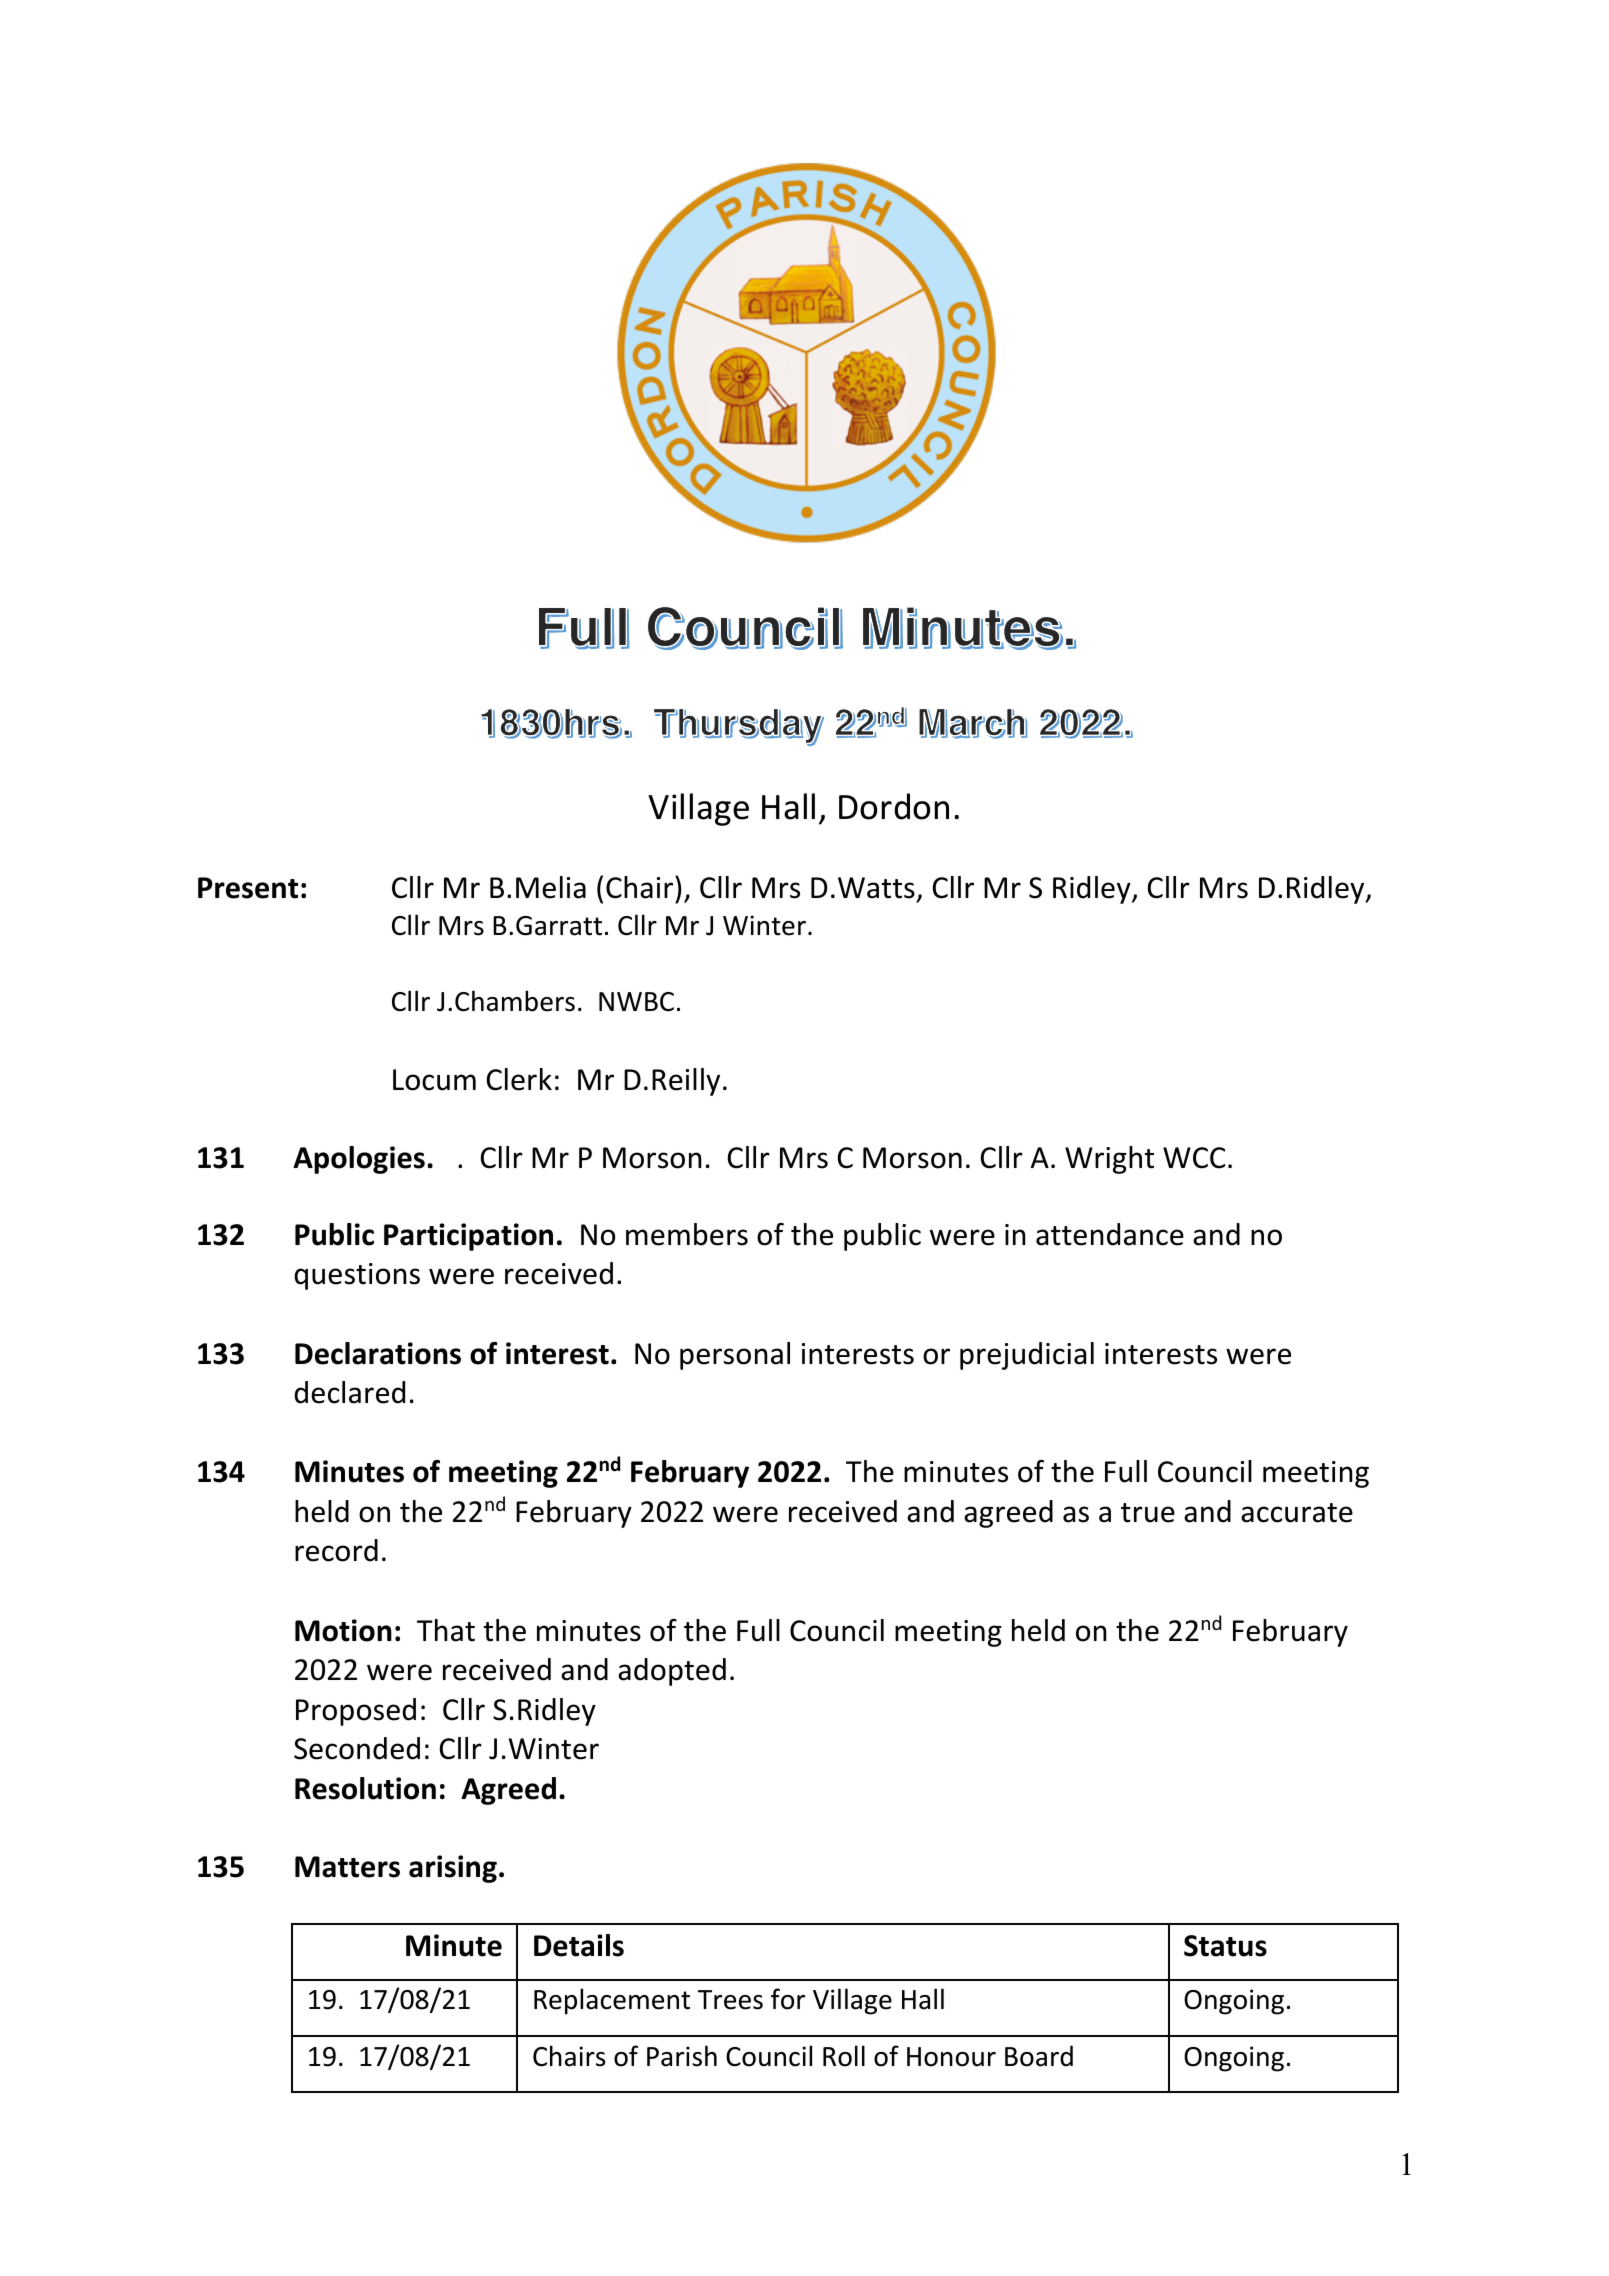  Describe the element at coordinates (687, 1234) in the document. I see `members` at that location.
